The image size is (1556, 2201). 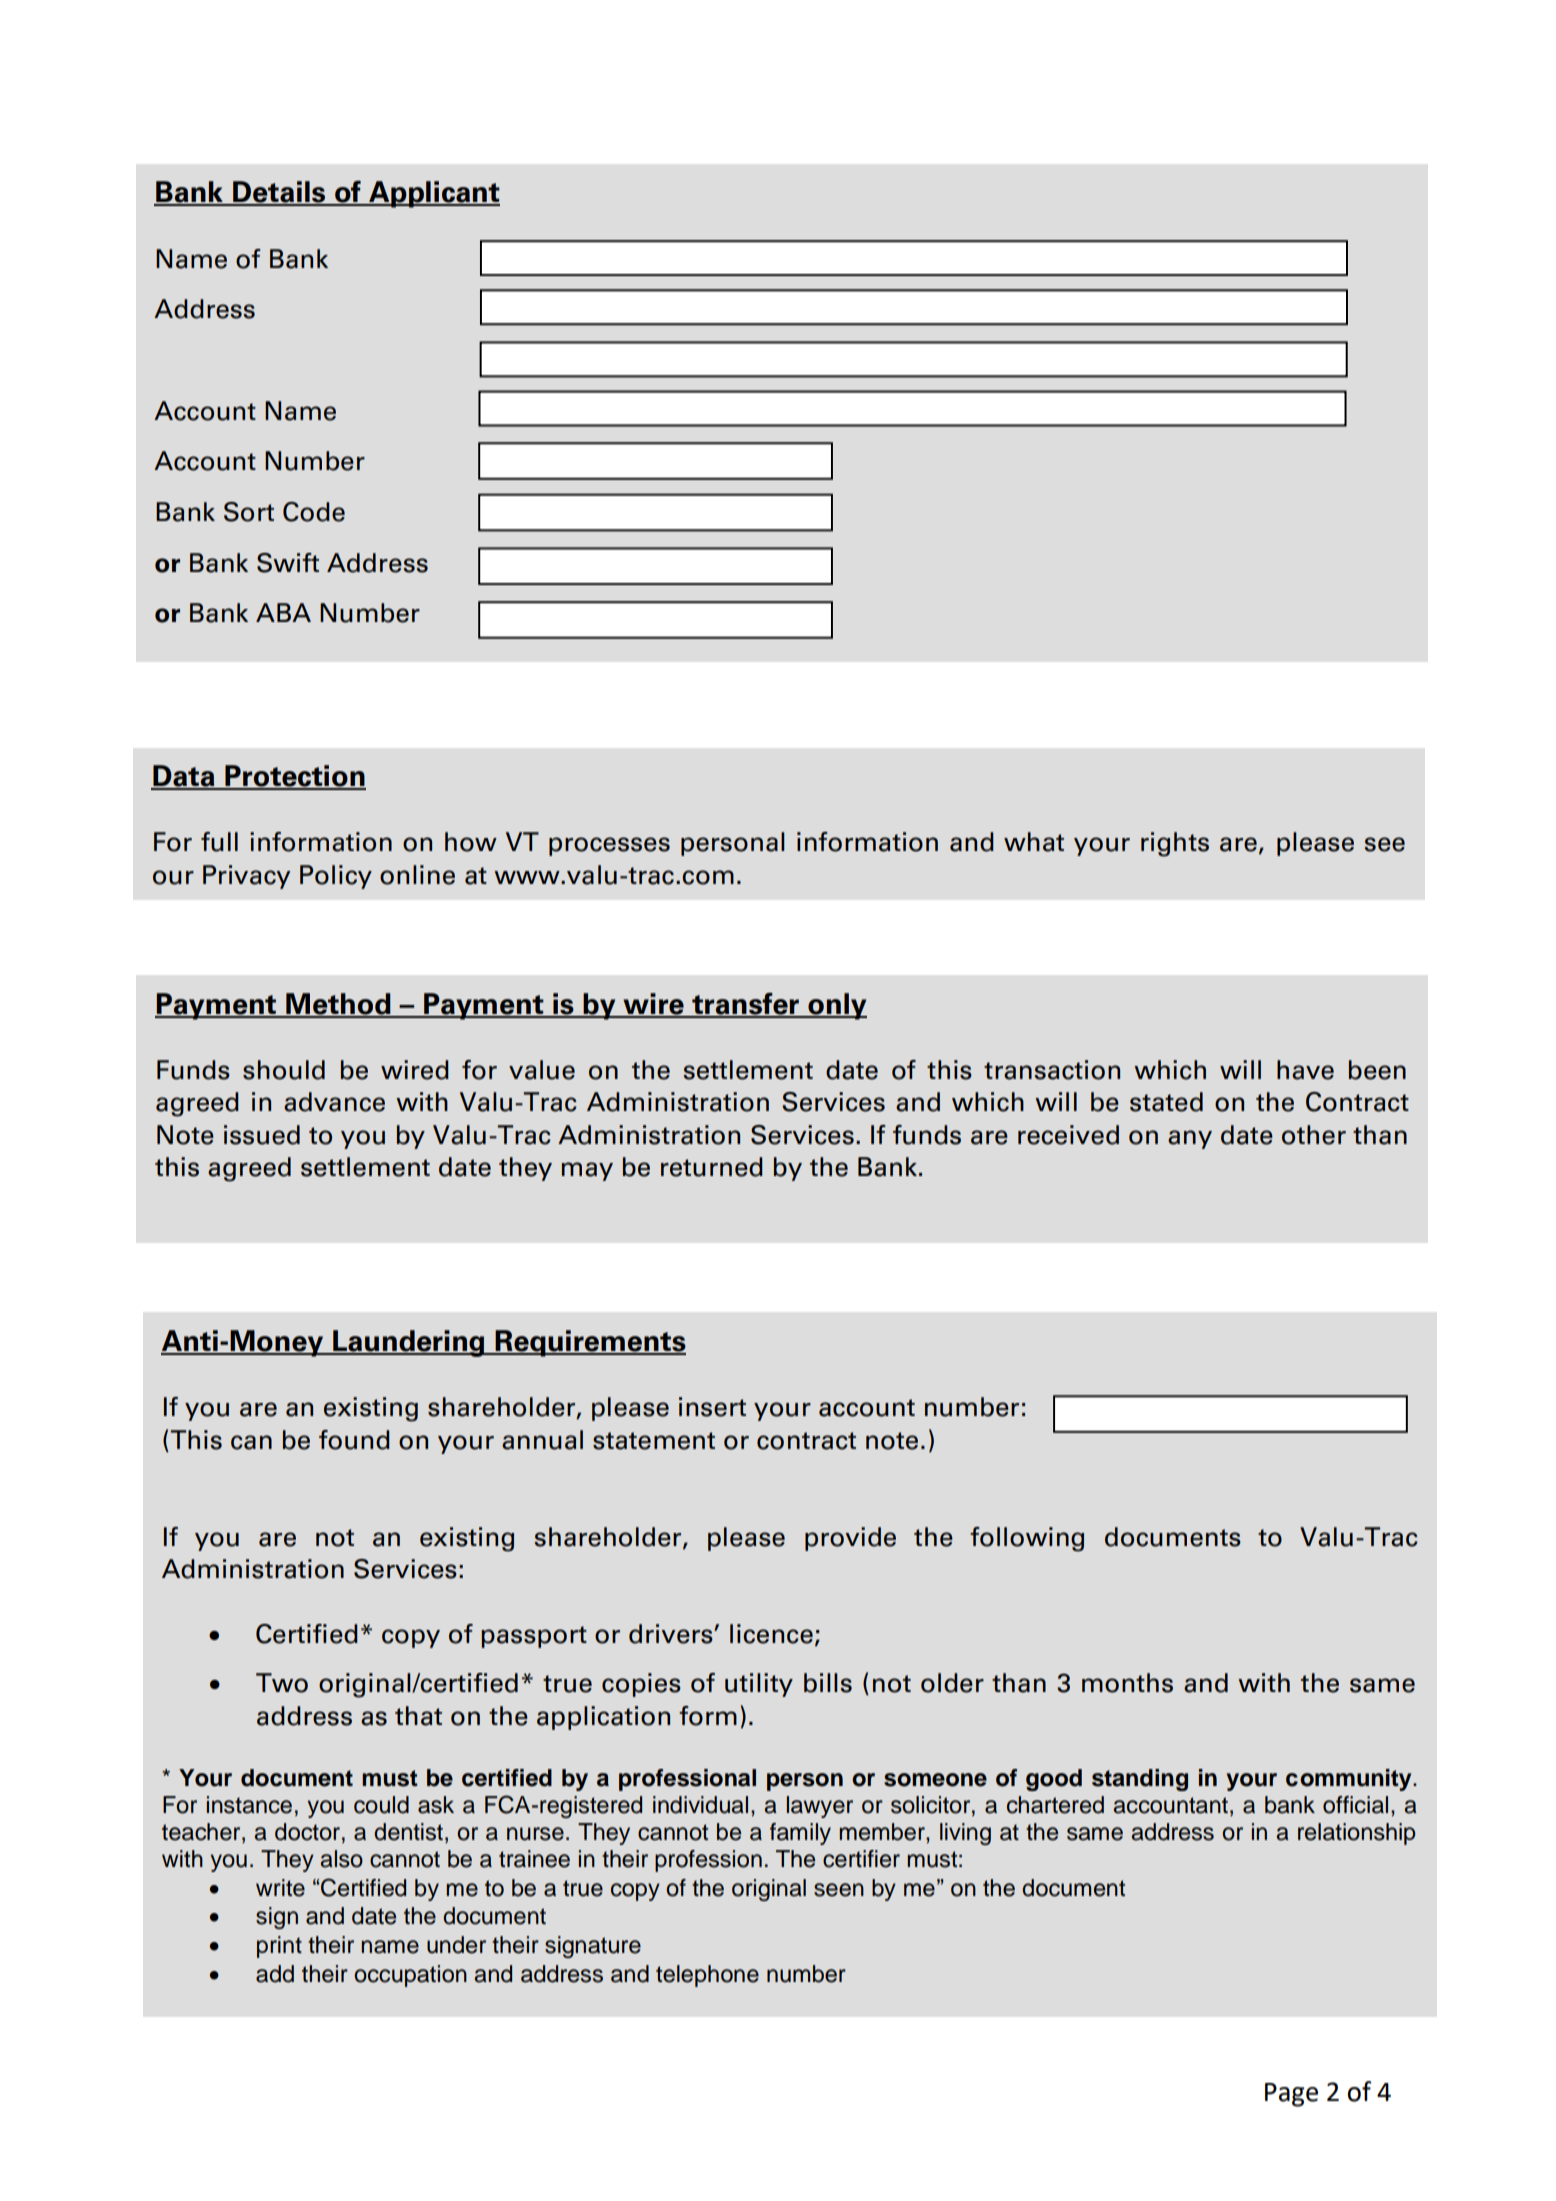 I want to click on rights, so click(x=1175, y=844).
